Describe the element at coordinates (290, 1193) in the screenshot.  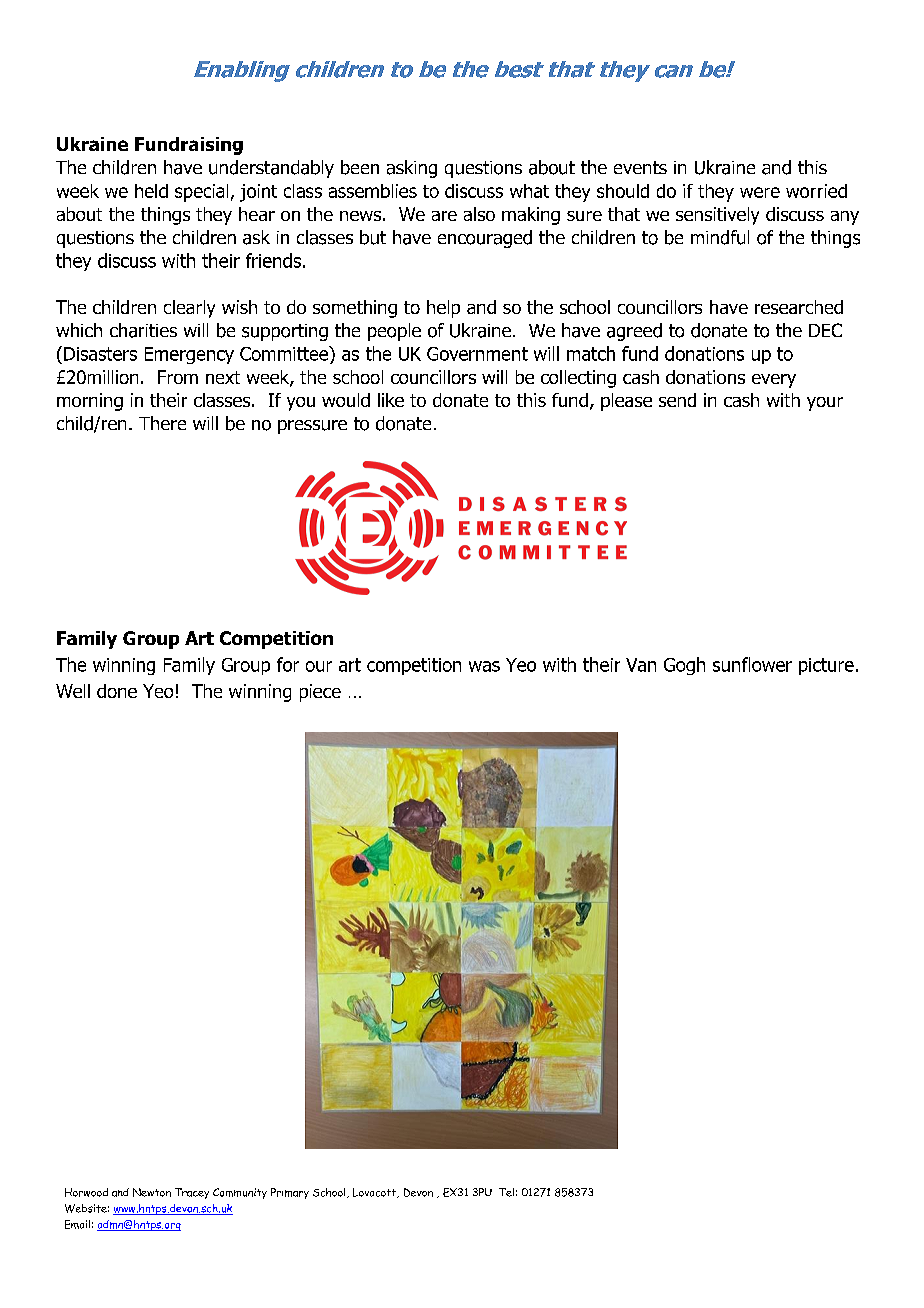
I see `Primary` at that location.
